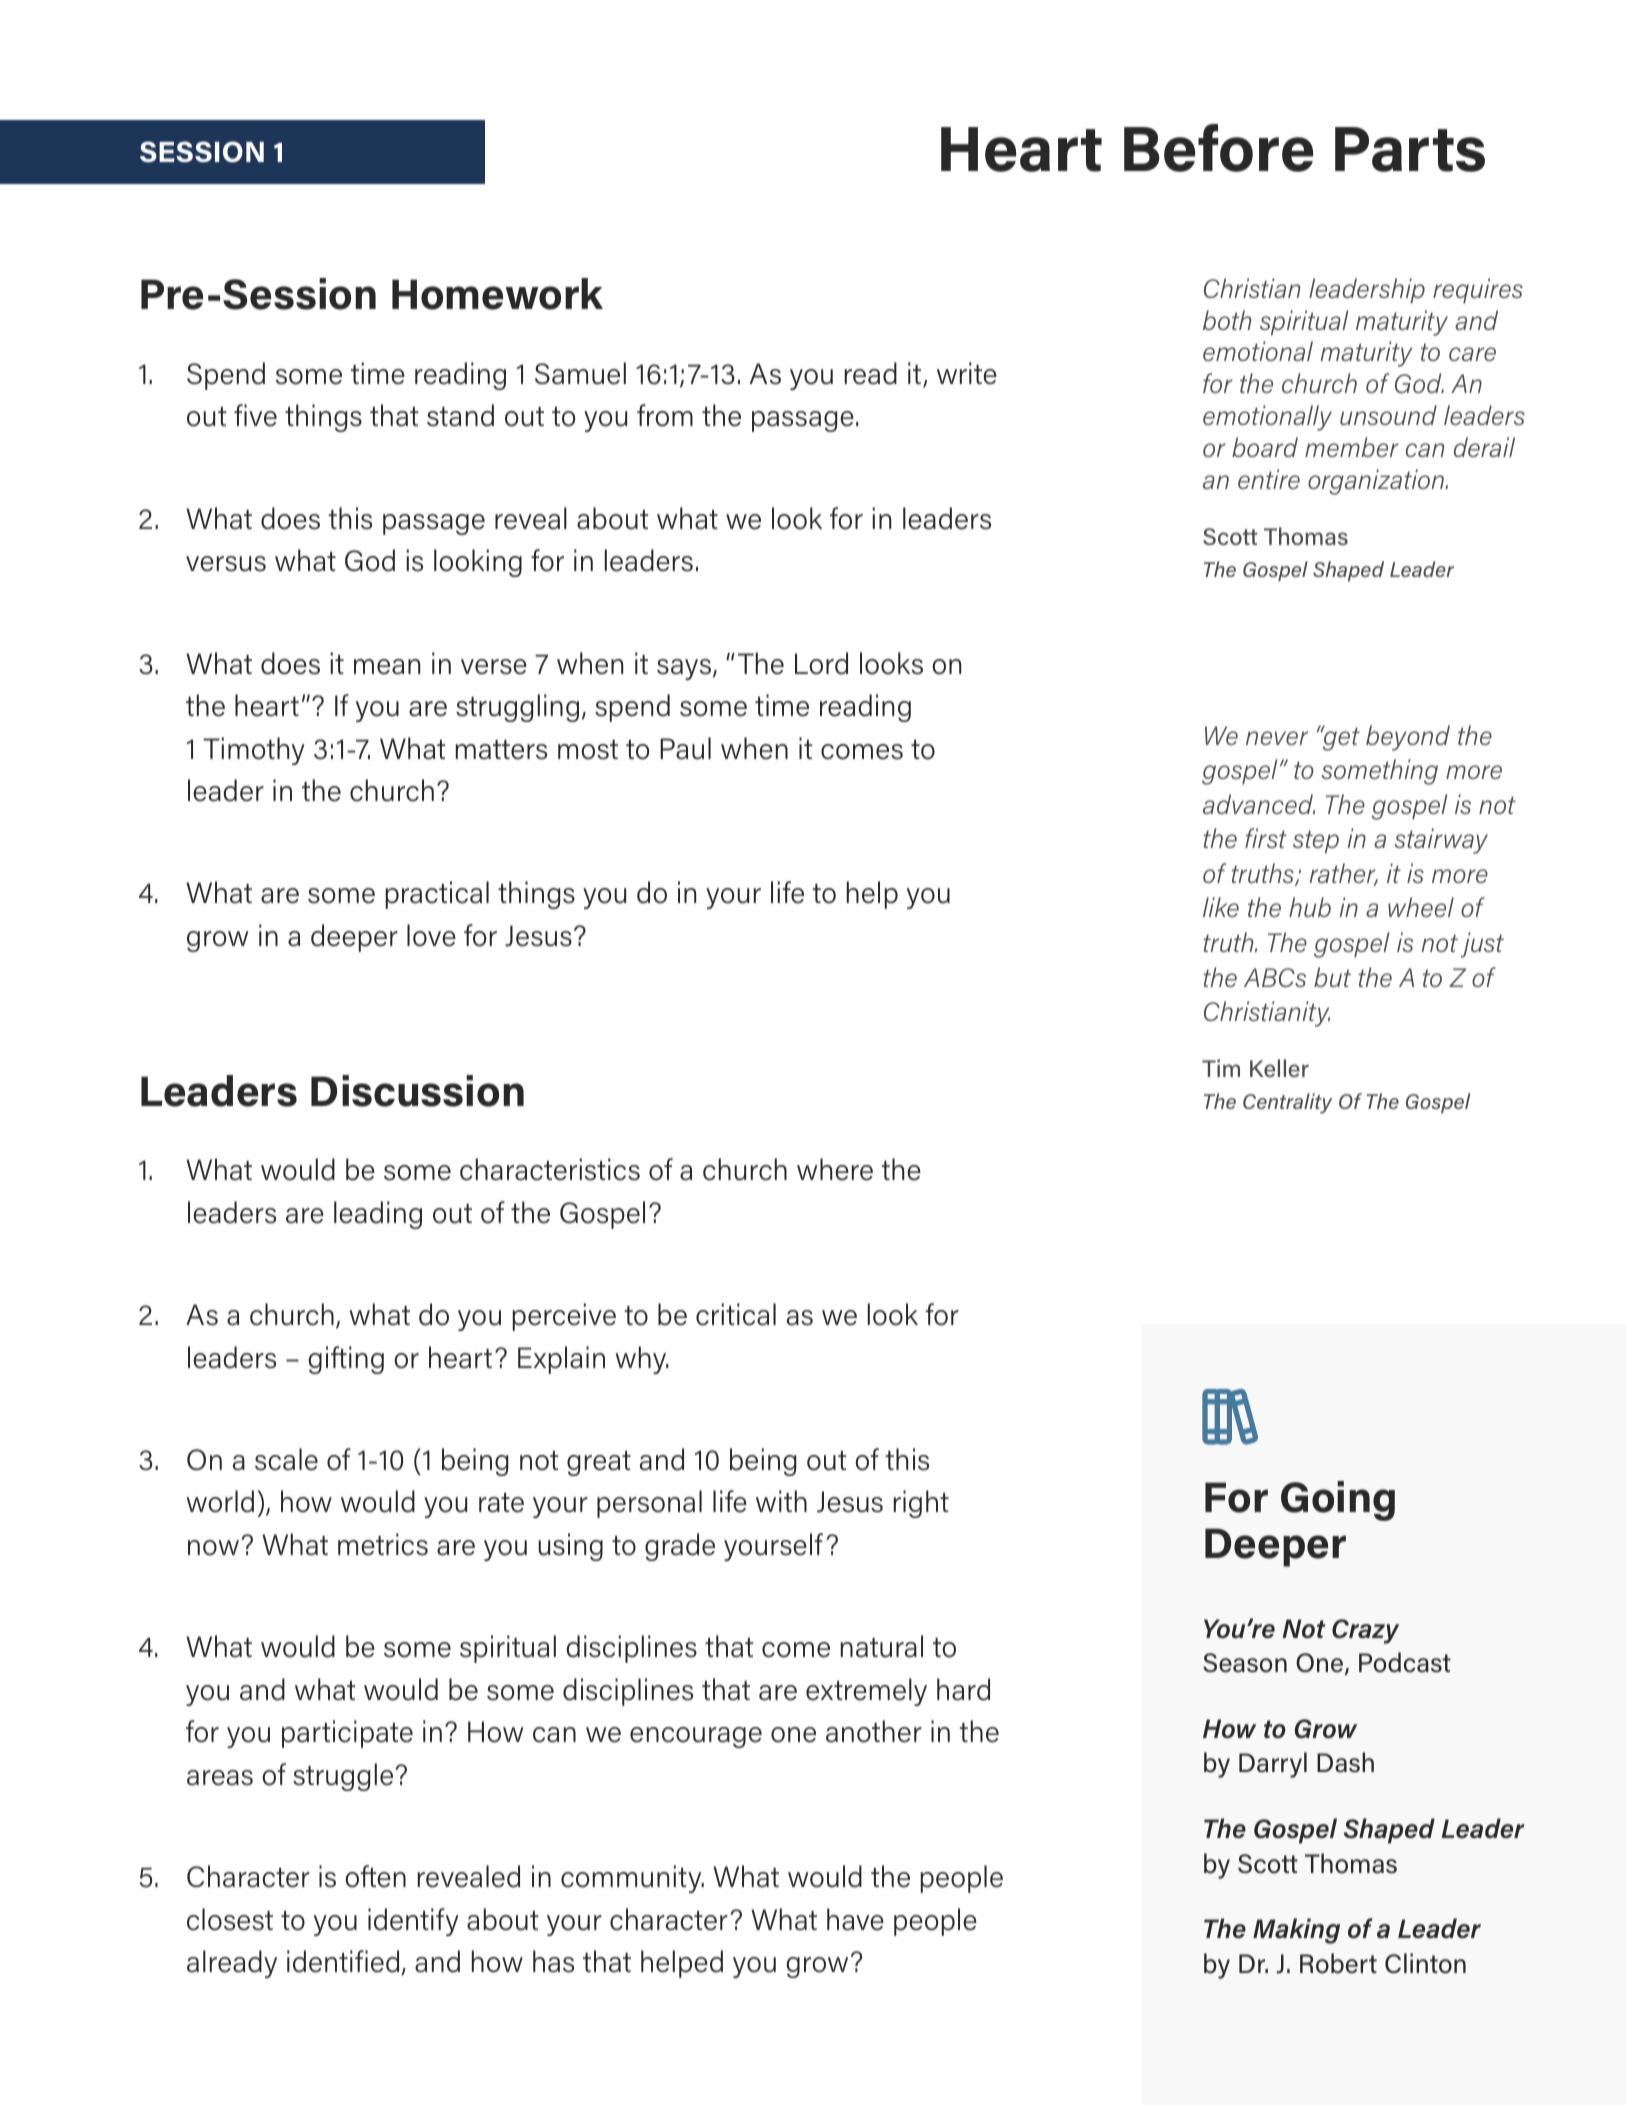  I want to click on have, so click(855, 1919).
